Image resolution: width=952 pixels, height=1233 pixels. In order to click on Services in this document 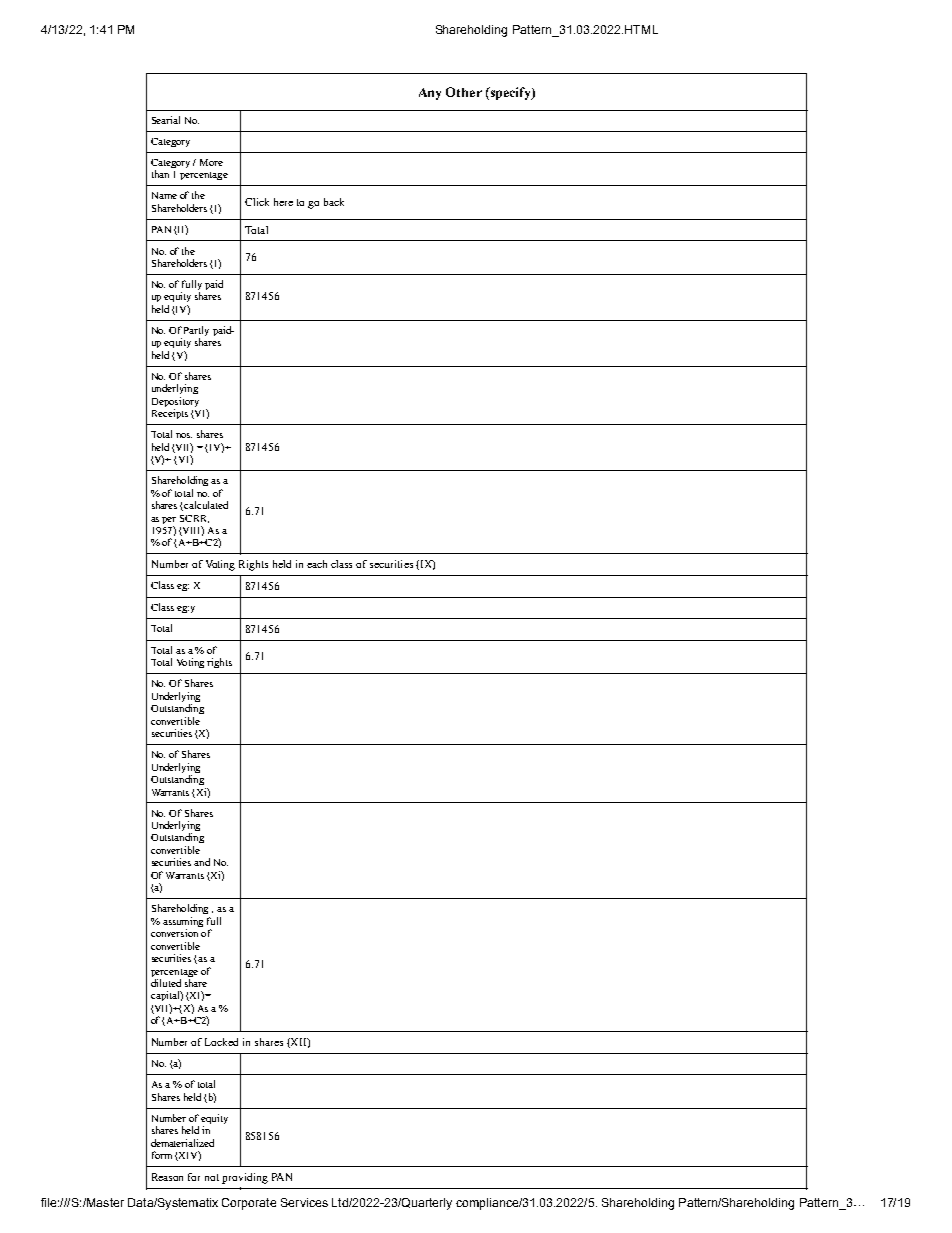, I will do `click(304, 1202)`.
